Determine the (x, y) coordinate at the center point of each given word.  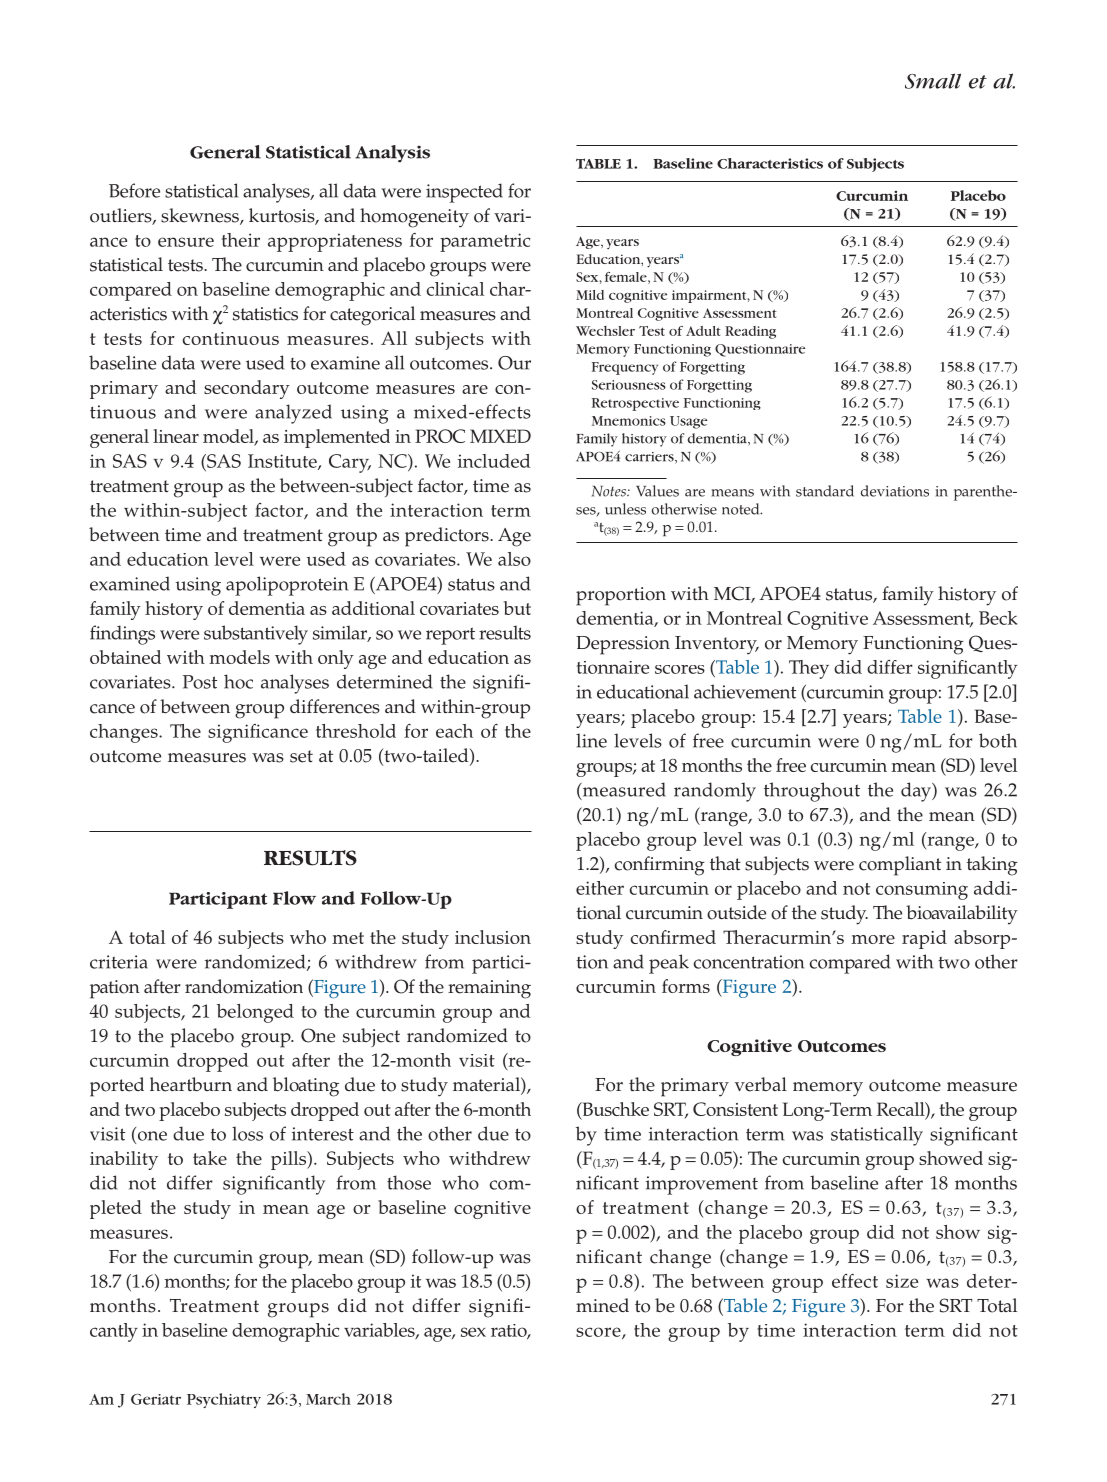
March (328, 1399)
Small (933, 81)
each (454, 731)
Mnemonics (629, 421)
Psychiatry (224, 1400)
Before (134, 190)
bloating (306, 1087)
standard (825, 491)
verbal (761, 1084)
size (902, 1281)
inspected (464, 193)
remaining (489, 989)
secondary (247, 389)
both (998, 740)
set (301, 756)
